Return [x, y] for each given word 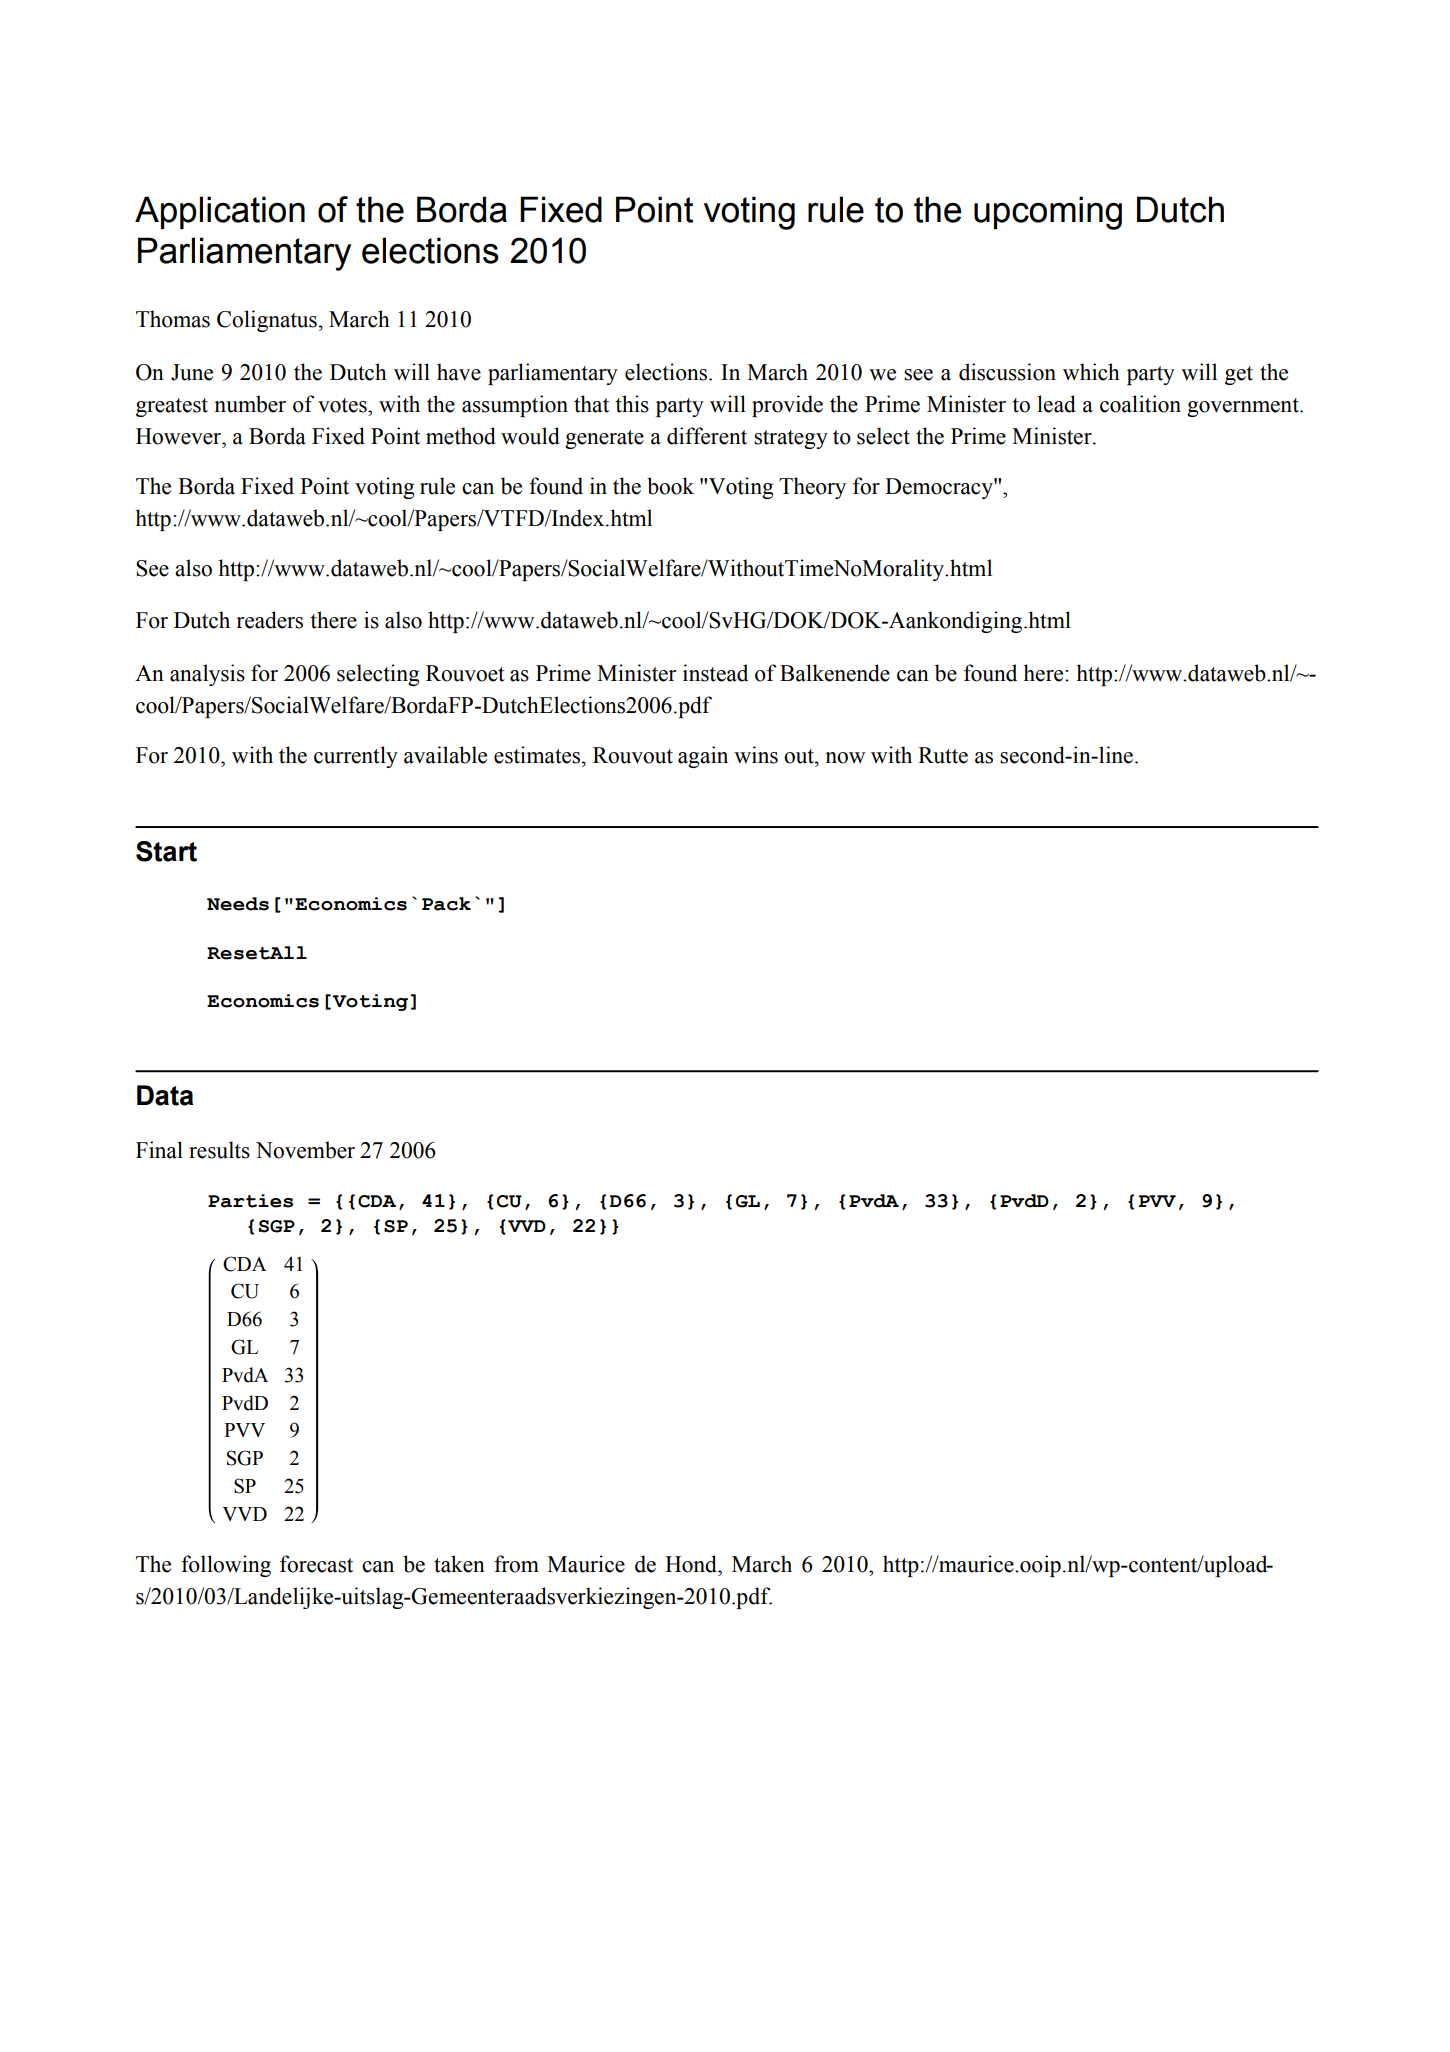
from [516, 1564]
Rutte [943, 755]
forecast [316, 1564]
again [703, 757]
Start [166, 851]
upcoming [1048, 213]
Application [220, 212]
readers [269, 620]
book [670, 486]
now [845, 758]
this [632, 404]
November [305, 1150]
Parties [250, 1201]
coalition [1140, 404]
